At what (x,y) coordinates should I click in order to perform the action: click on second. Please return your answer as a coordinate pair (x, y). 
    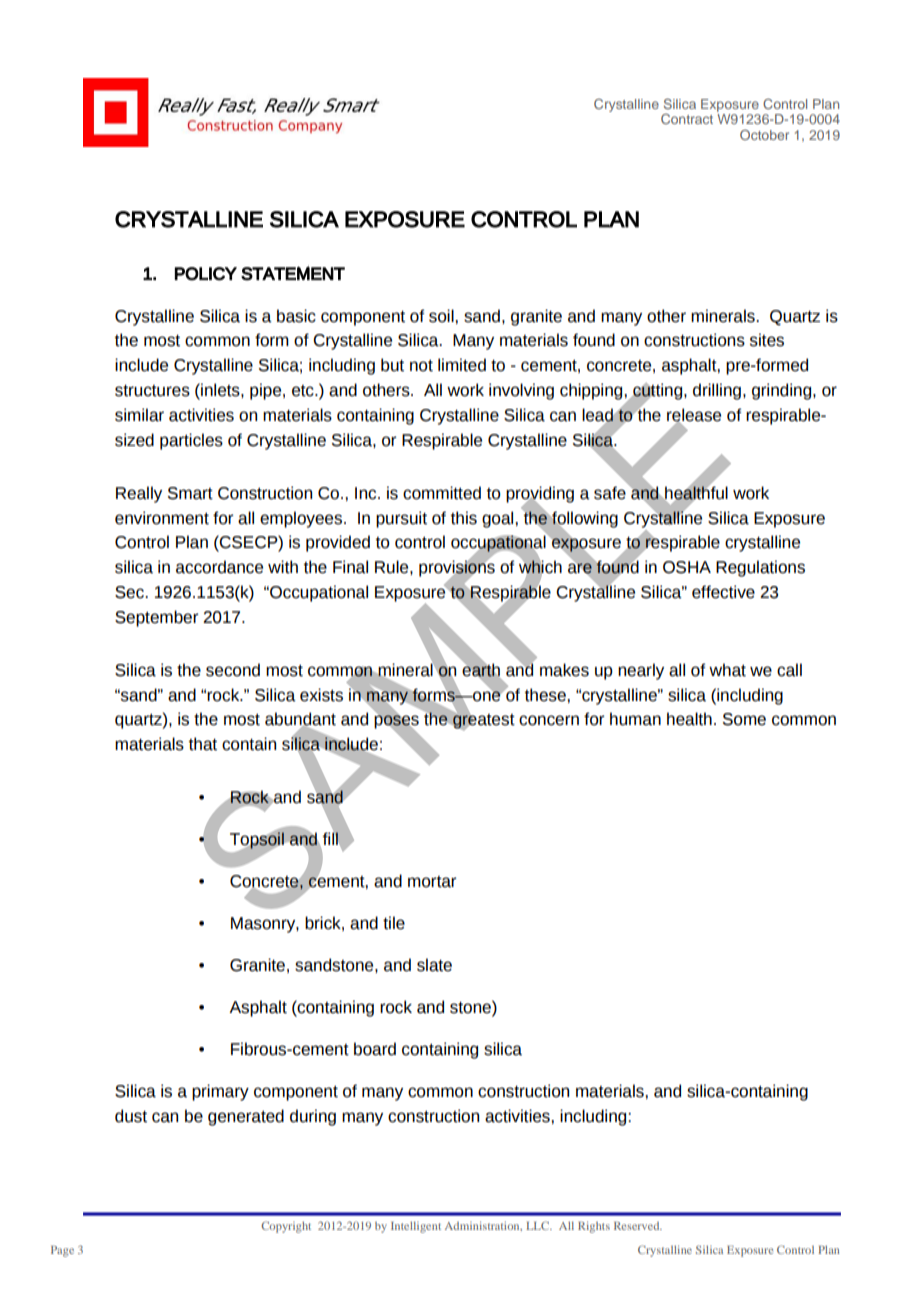
    Looking at the image, I should click on (233, 670).
